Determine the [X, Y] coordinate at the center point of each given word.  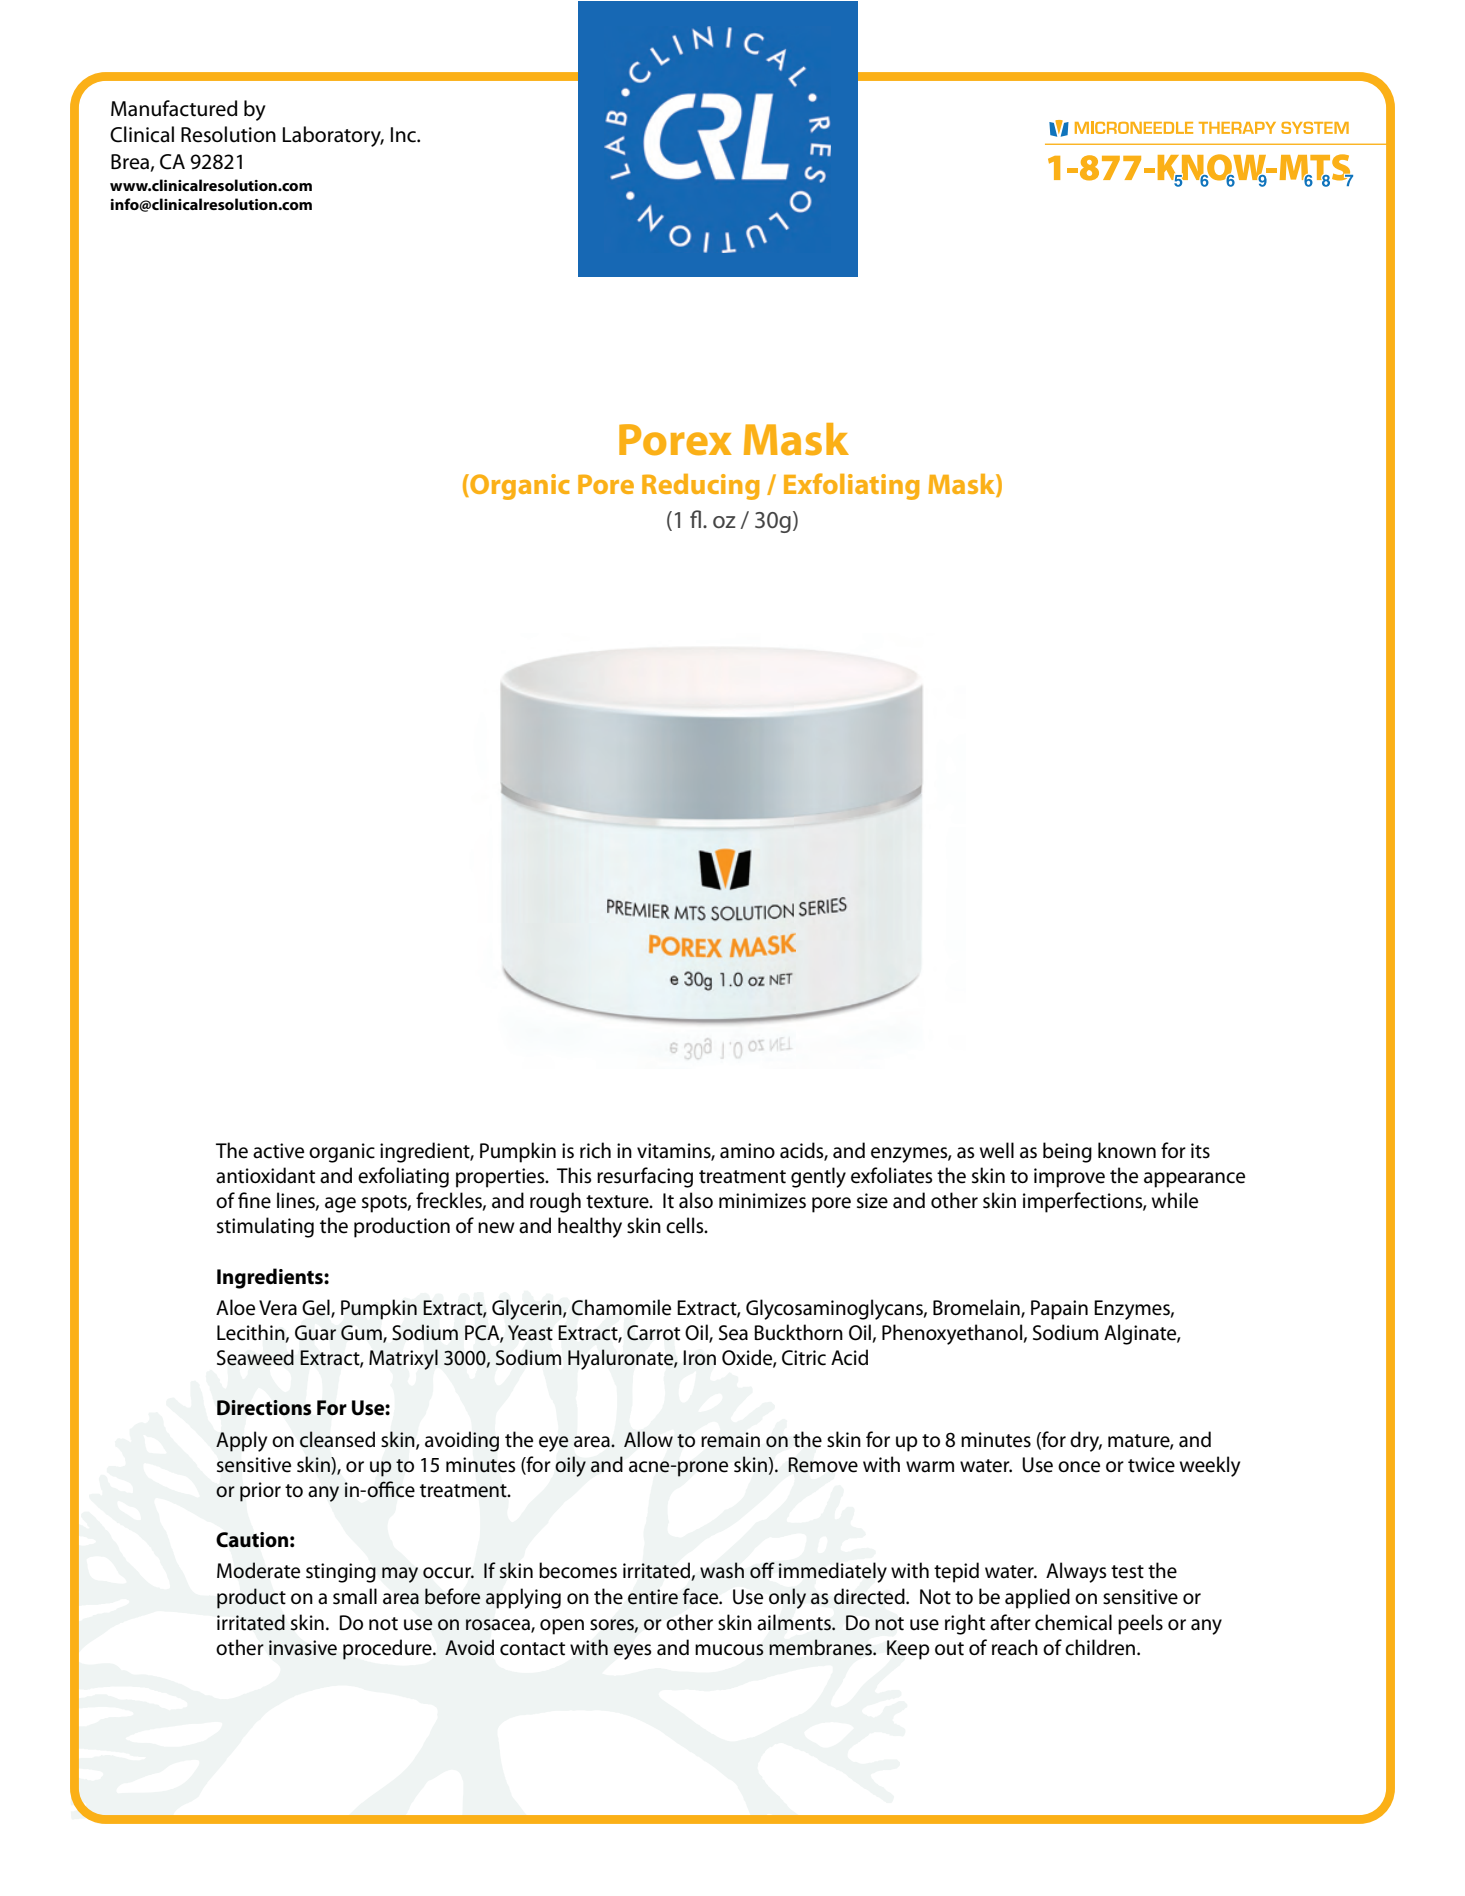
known [1127, 1150]
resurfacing [645, 1177]
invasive [303, 1648]
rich [595, 1150]
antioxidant [265, 1175]
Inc [404, 135]
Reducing [701, 487]
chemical [1073, 1622]
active [278, 1151]
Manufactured [174, 108]
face [702, 1596]
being [1067, 1152]
